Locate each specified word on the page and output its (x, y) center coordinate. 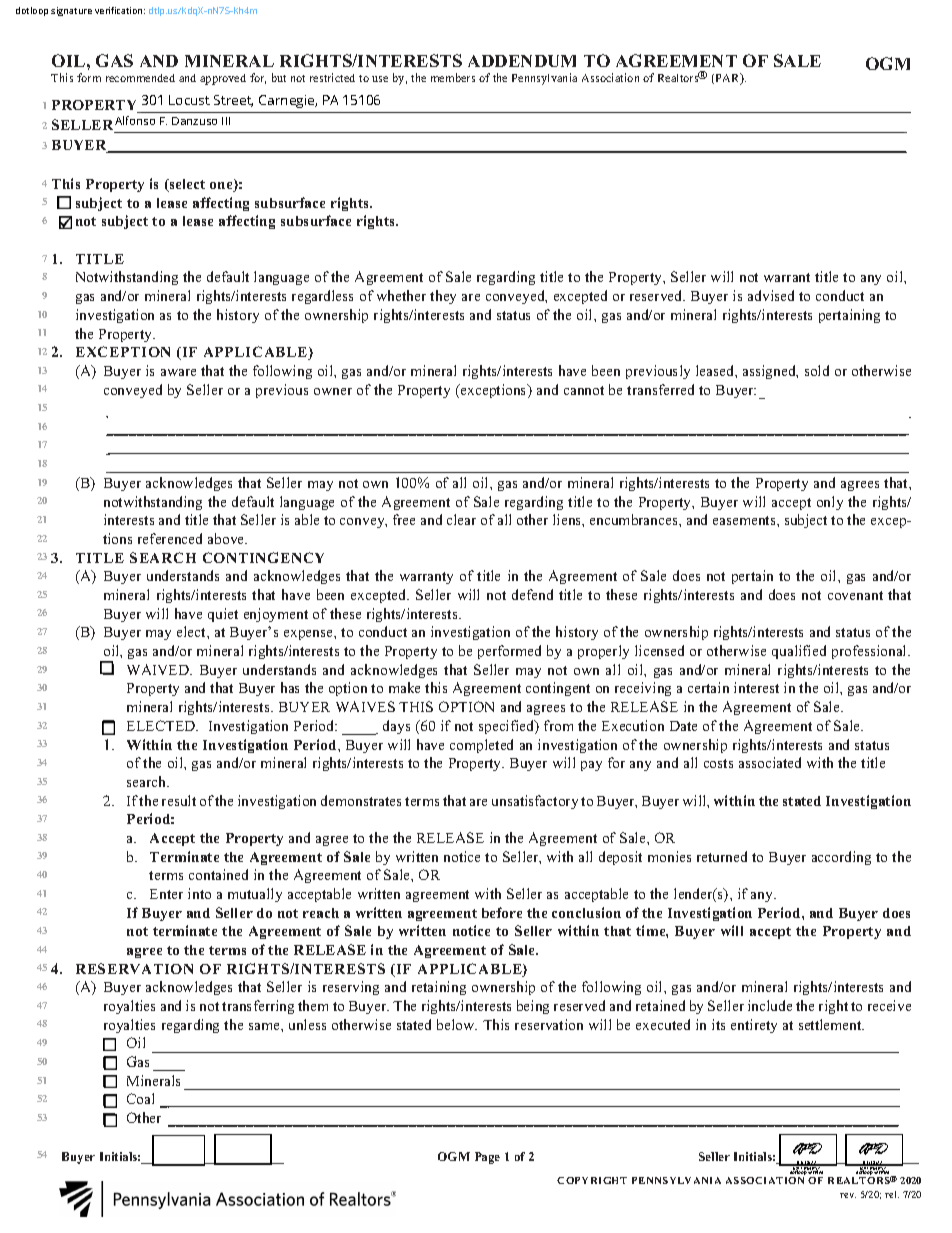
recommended (140, 78)
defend (532, 594)
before (502, 912)
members (453, 77)
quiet (223, 615)
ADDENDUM (522, 61)
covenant (855, 595)
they (443, 297)
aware (178, 372)
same (265, 1026)
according (841, 858)
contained (218, 874)
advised (771, 295)
